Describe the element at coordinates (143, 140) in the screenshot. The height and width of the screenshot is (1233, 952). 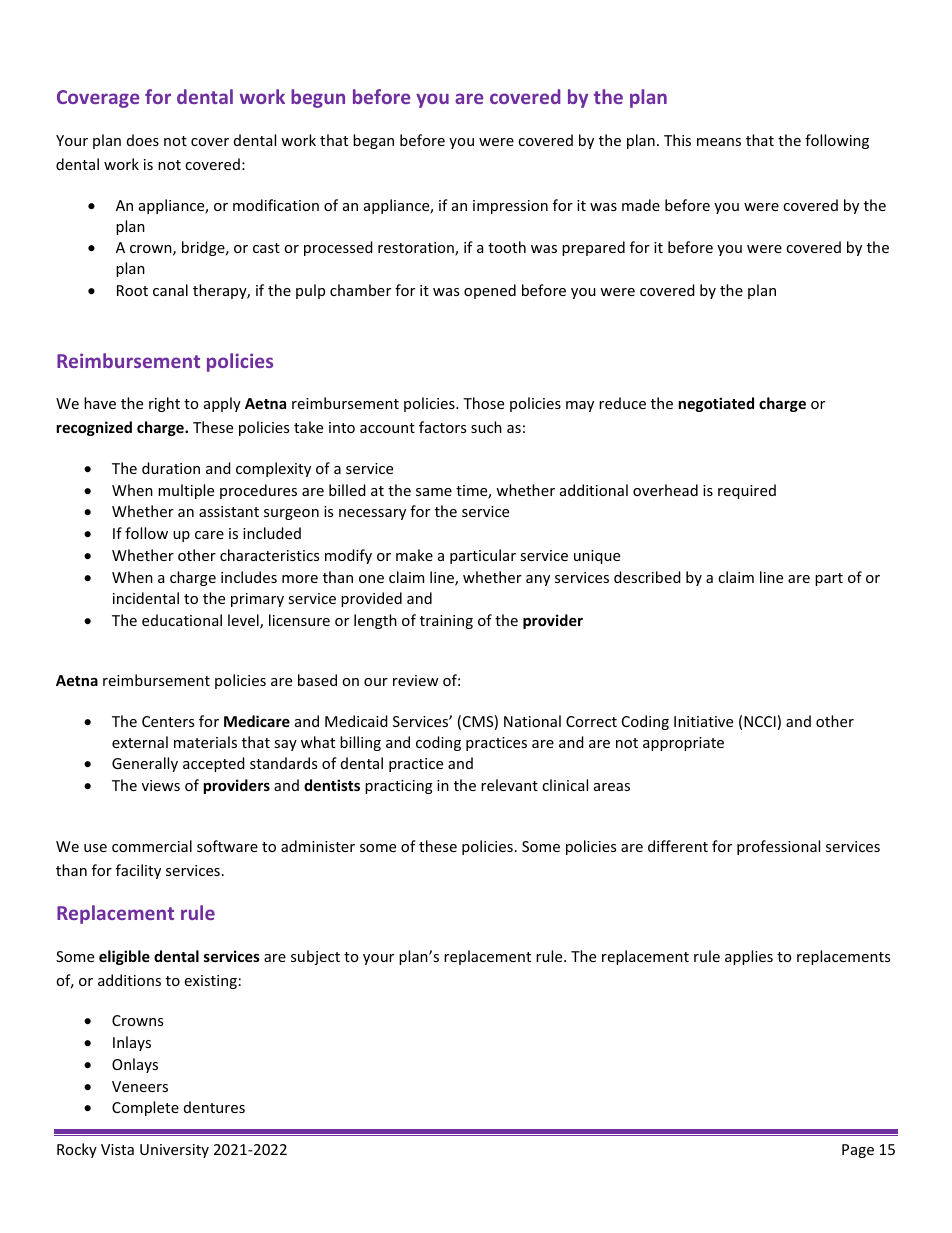
I see `does` at that location.
